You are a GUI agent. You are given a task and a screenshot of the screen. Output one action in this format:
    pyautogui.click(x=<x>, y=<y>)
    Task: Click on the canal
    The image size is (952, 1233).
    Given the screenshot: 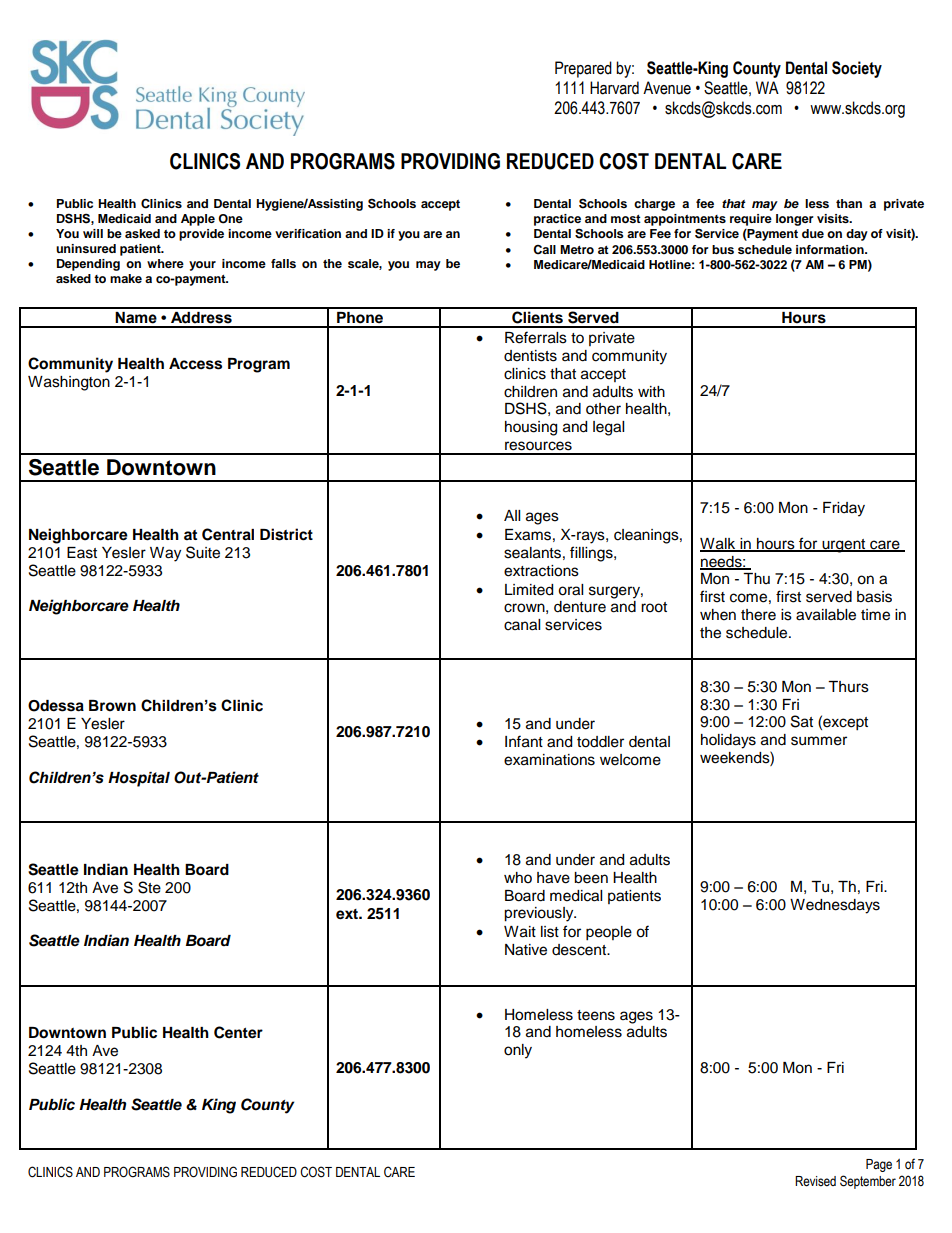 What is the action you would take?
    pyautogui.click(x=522, y=625)
